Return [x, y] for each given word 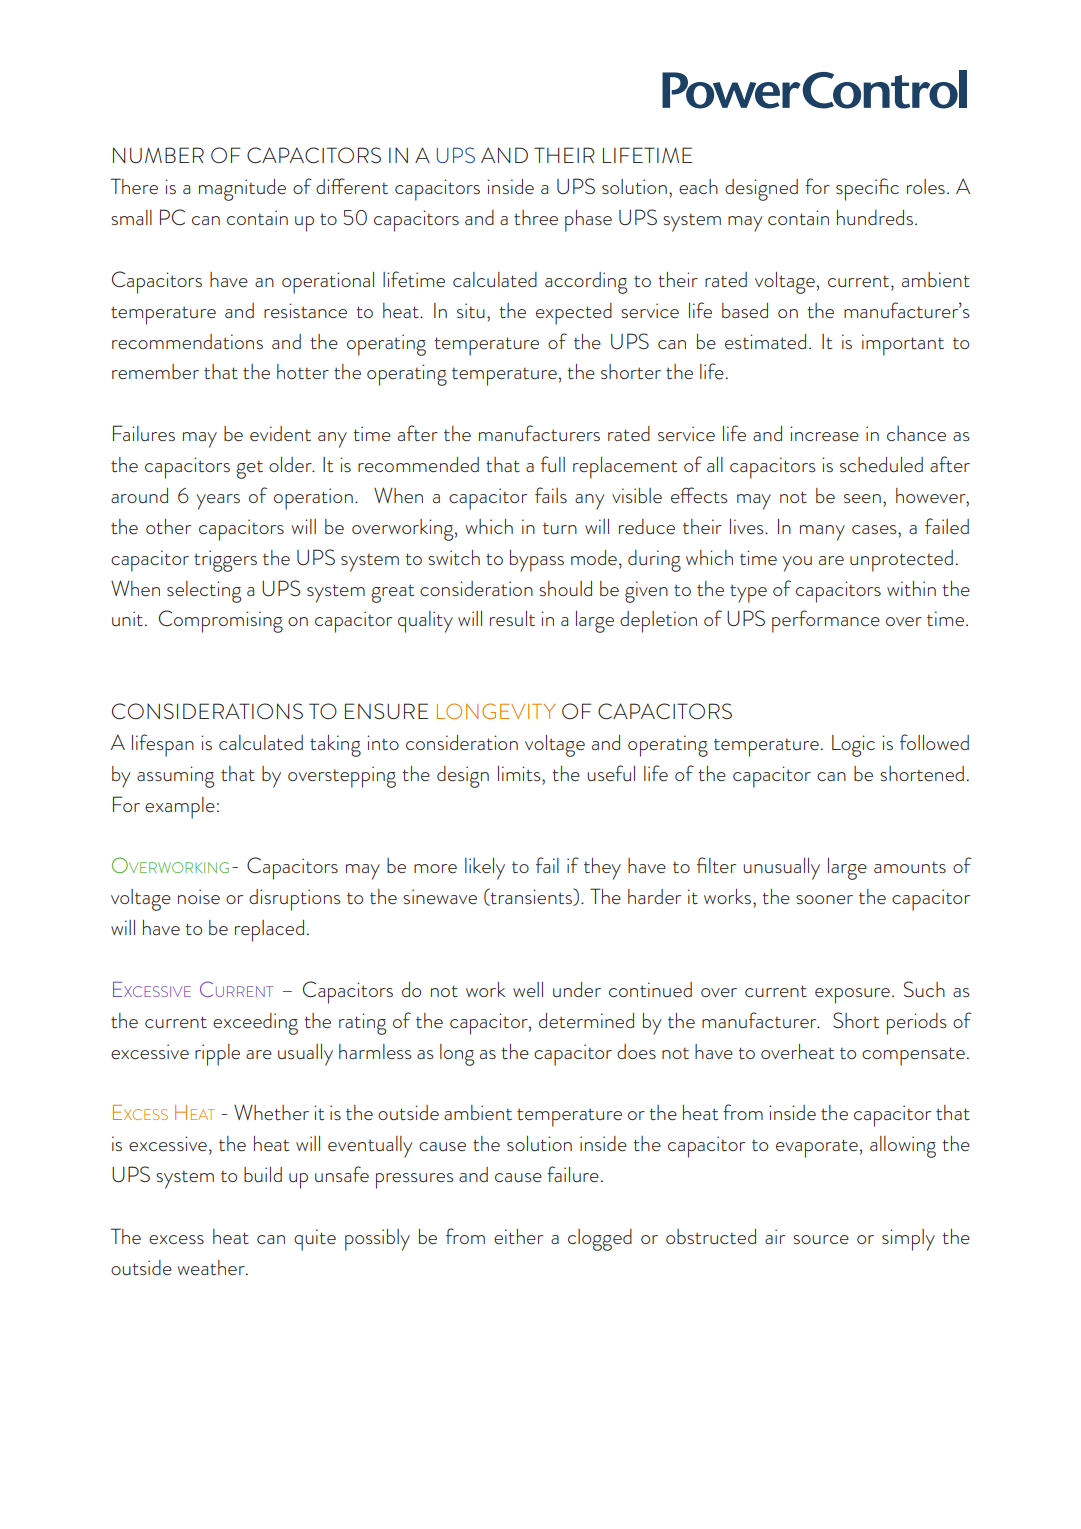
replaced [269, 931]
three [536, 217]
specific [867, 189]
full [553, 464]
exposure [852, 996]
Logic [853, 746]
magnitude [242, 190]
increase [824, 433]
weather [212, 1267]
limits [520, 773]
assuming [175, 777]
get [249, 469]
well [528, 989]
